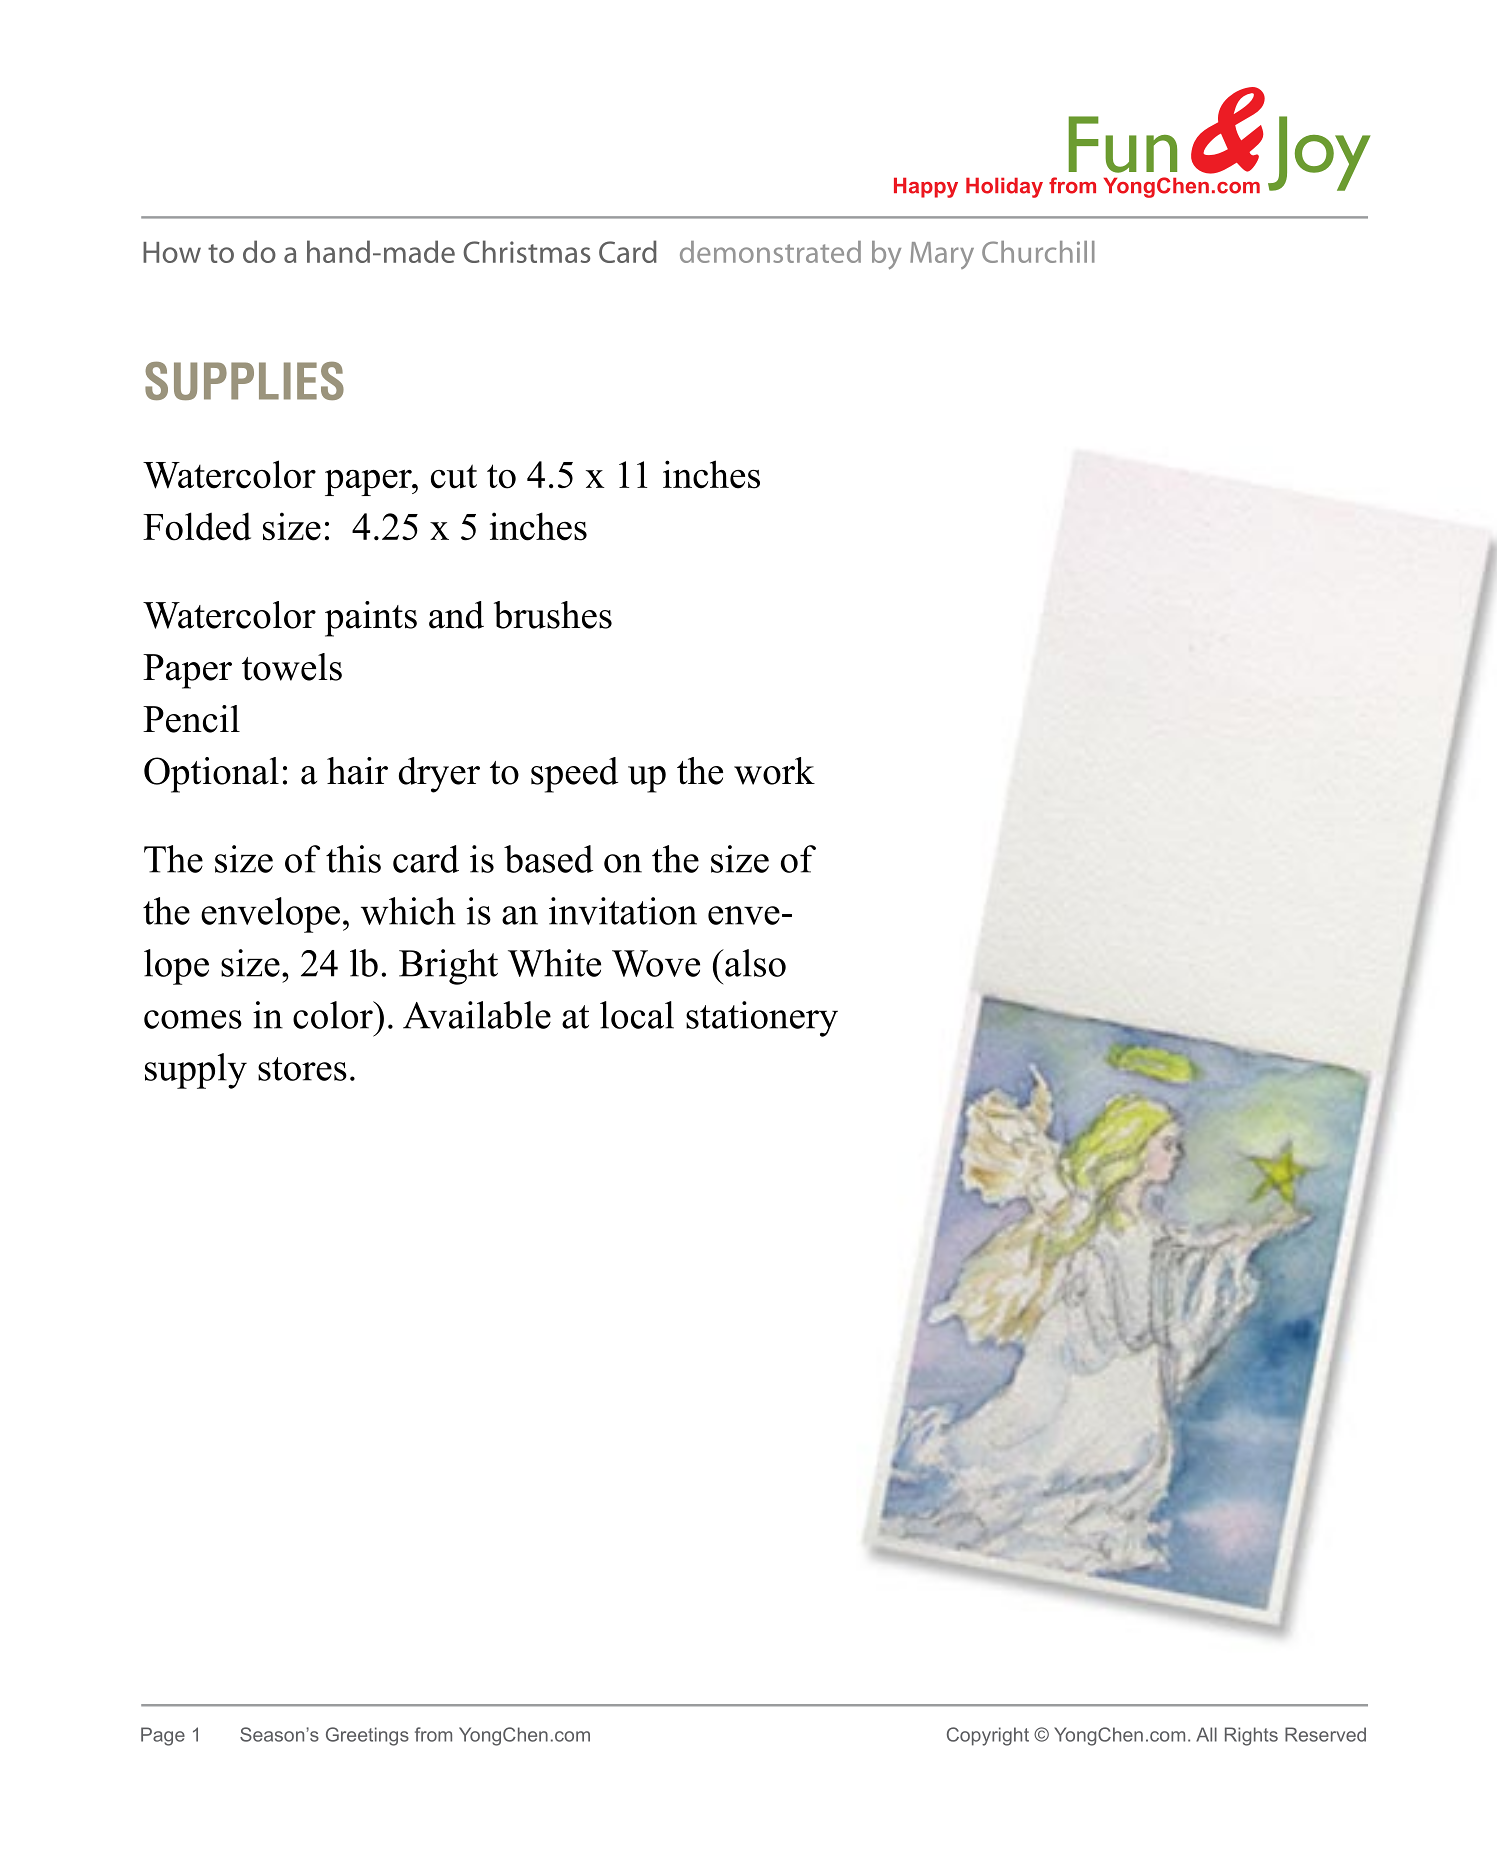 The height and width of the screenshot is (1871, 1497). Describe the element at coordinates (367, 1736) in the screenshot. I see `Greetings` at that location.
